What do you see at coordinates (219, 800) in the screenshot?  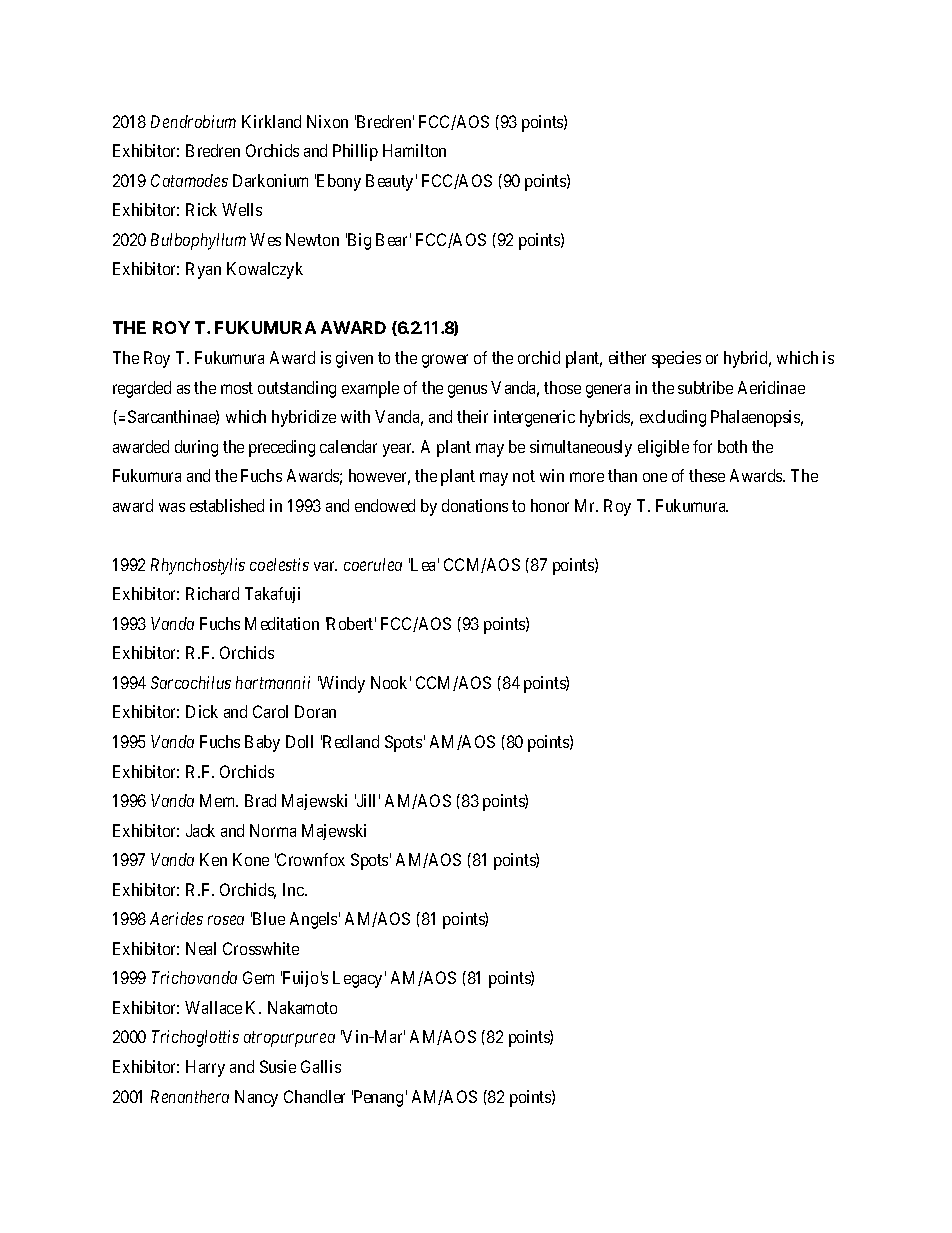 I see `Mem` at bounding box center [219, 800].
